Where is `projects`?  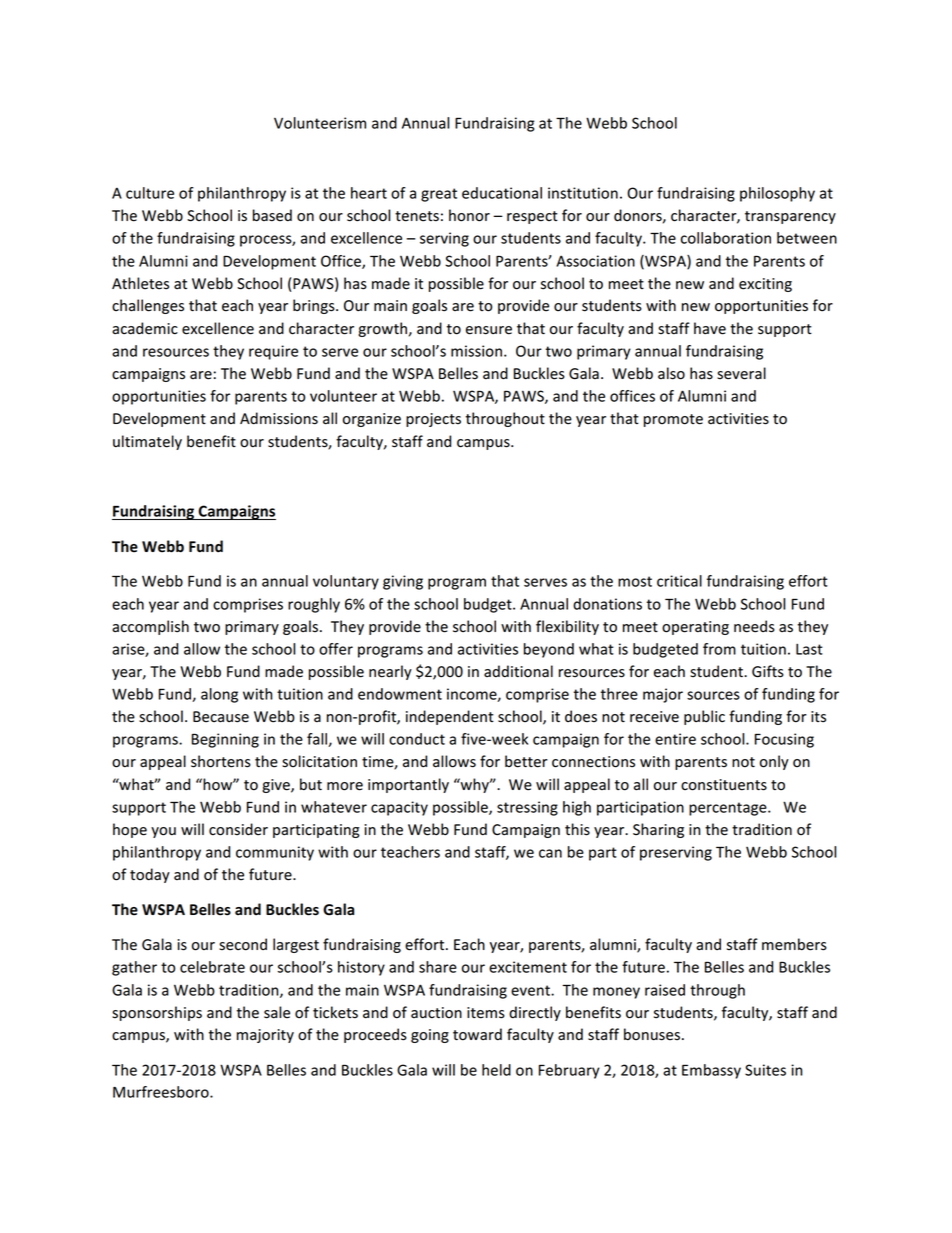 projects is located at coordinates (433, 420).
